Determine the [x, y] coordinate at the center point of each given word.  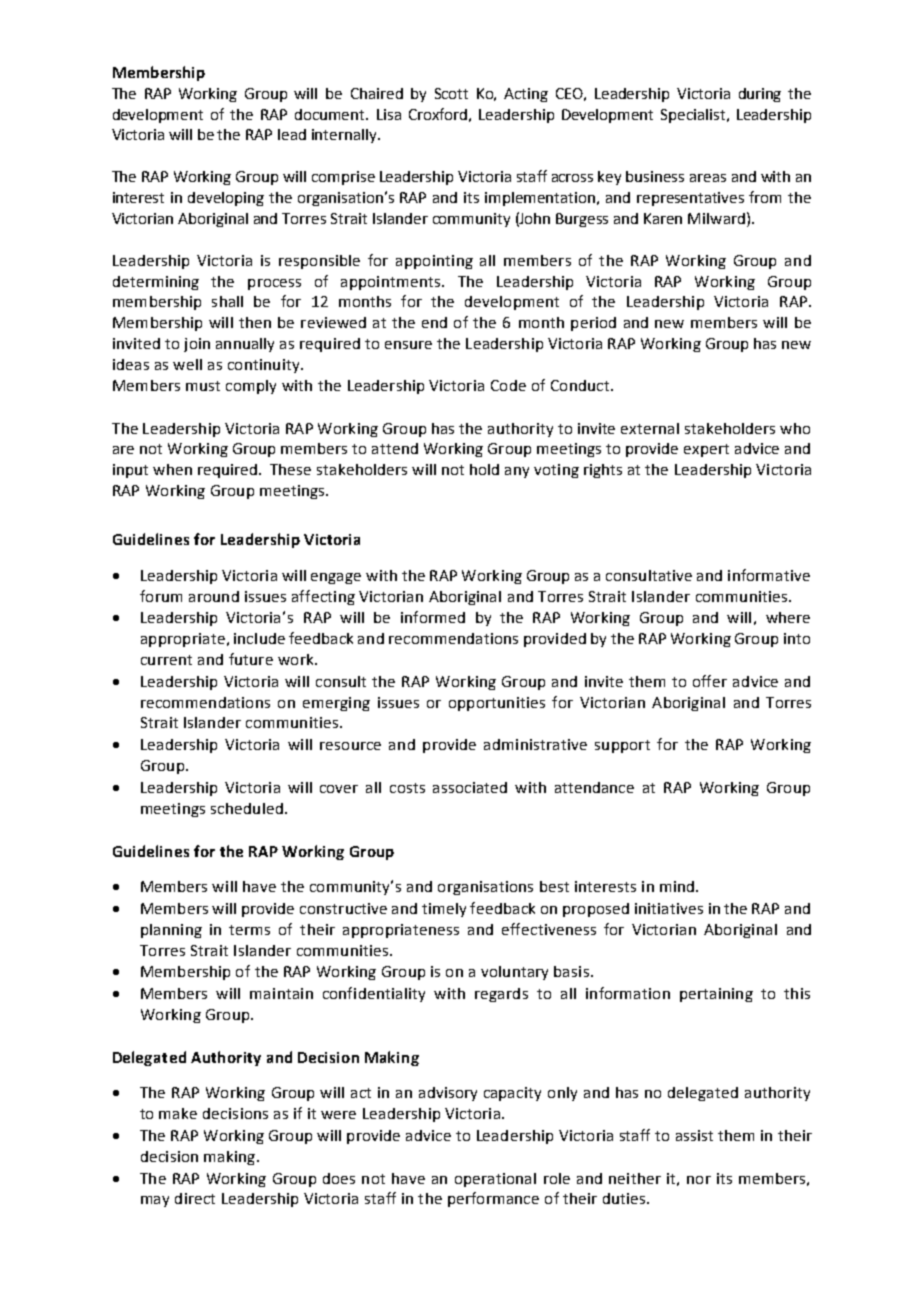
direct [195, 1198]
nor [699, 1180]
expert [706, 450]
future [251, 659]
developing [226, 199]
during [760, 95]
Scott [451, 93]
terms [249, 930]
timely [444, 910]
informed [433, 617]
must [203, 386]
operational [495, 1180]
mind [677, 886]
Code [508, 385]
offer [710, 681]
